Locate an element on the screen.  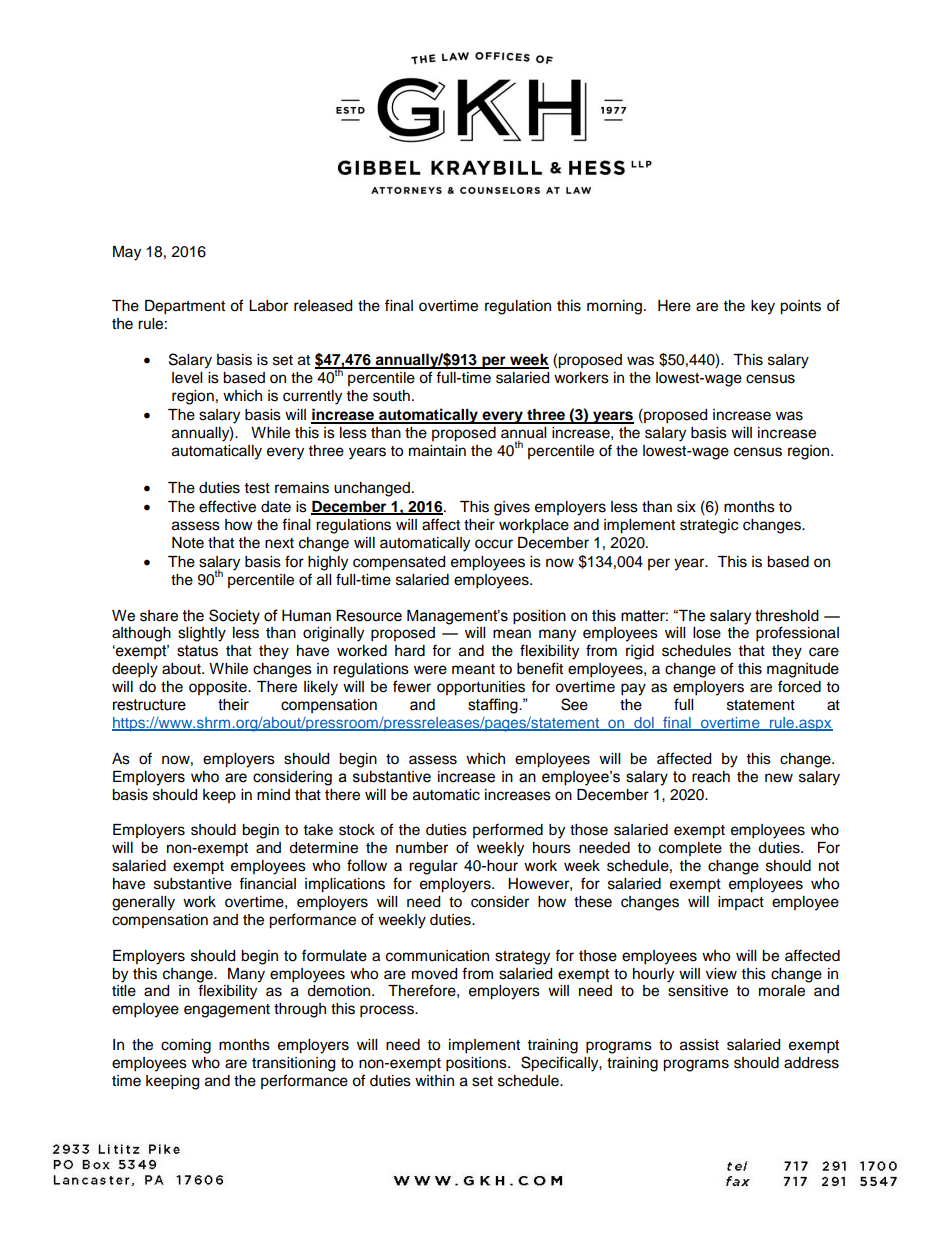
coming is located at coordinates (186, 1046).
